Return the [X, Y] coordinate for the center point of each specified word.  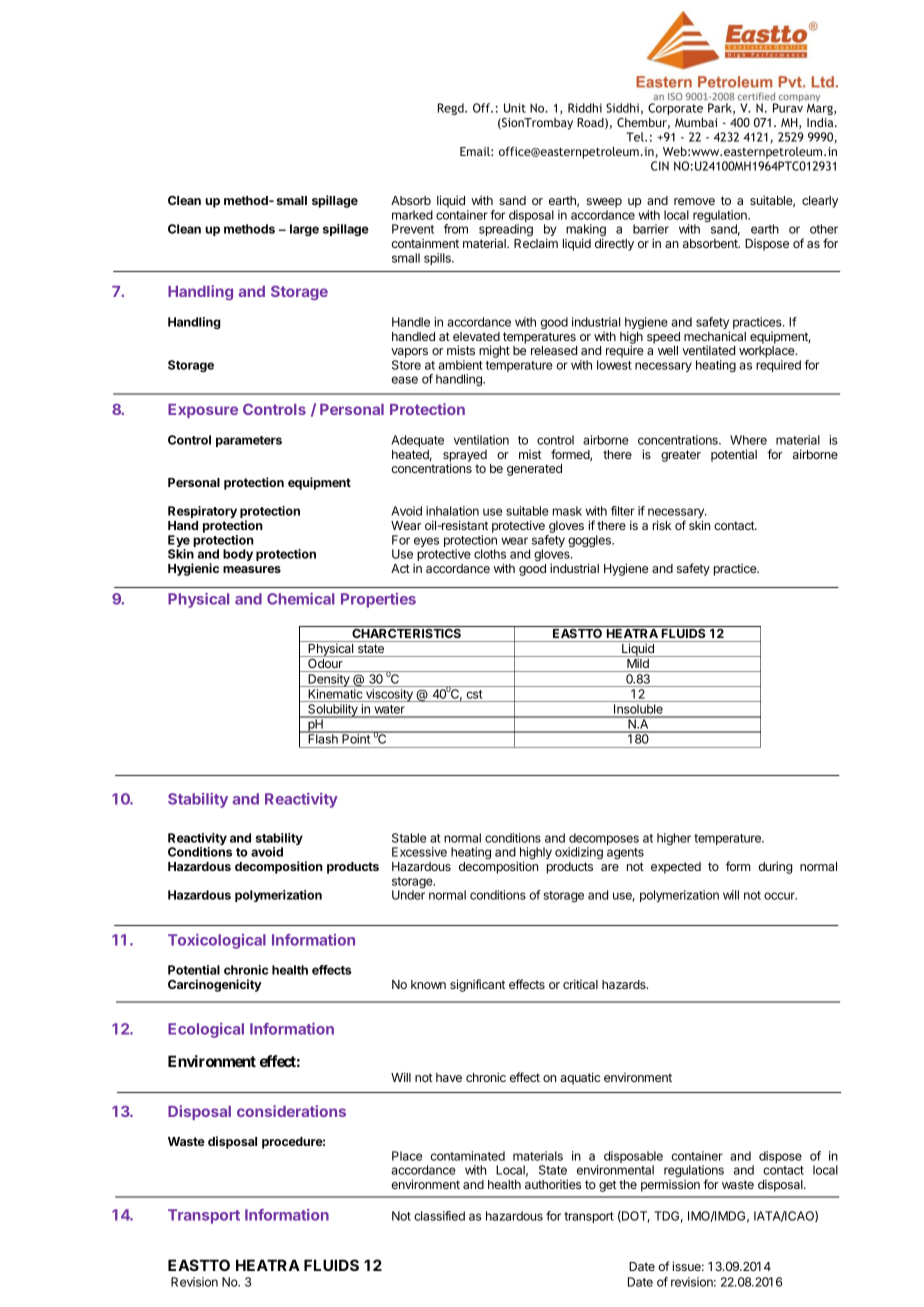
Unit [515, 108]
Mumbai [696, 122]
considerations [291, 1111]
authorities [553, 1184]
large [304, 230]
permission [670, 1185]
